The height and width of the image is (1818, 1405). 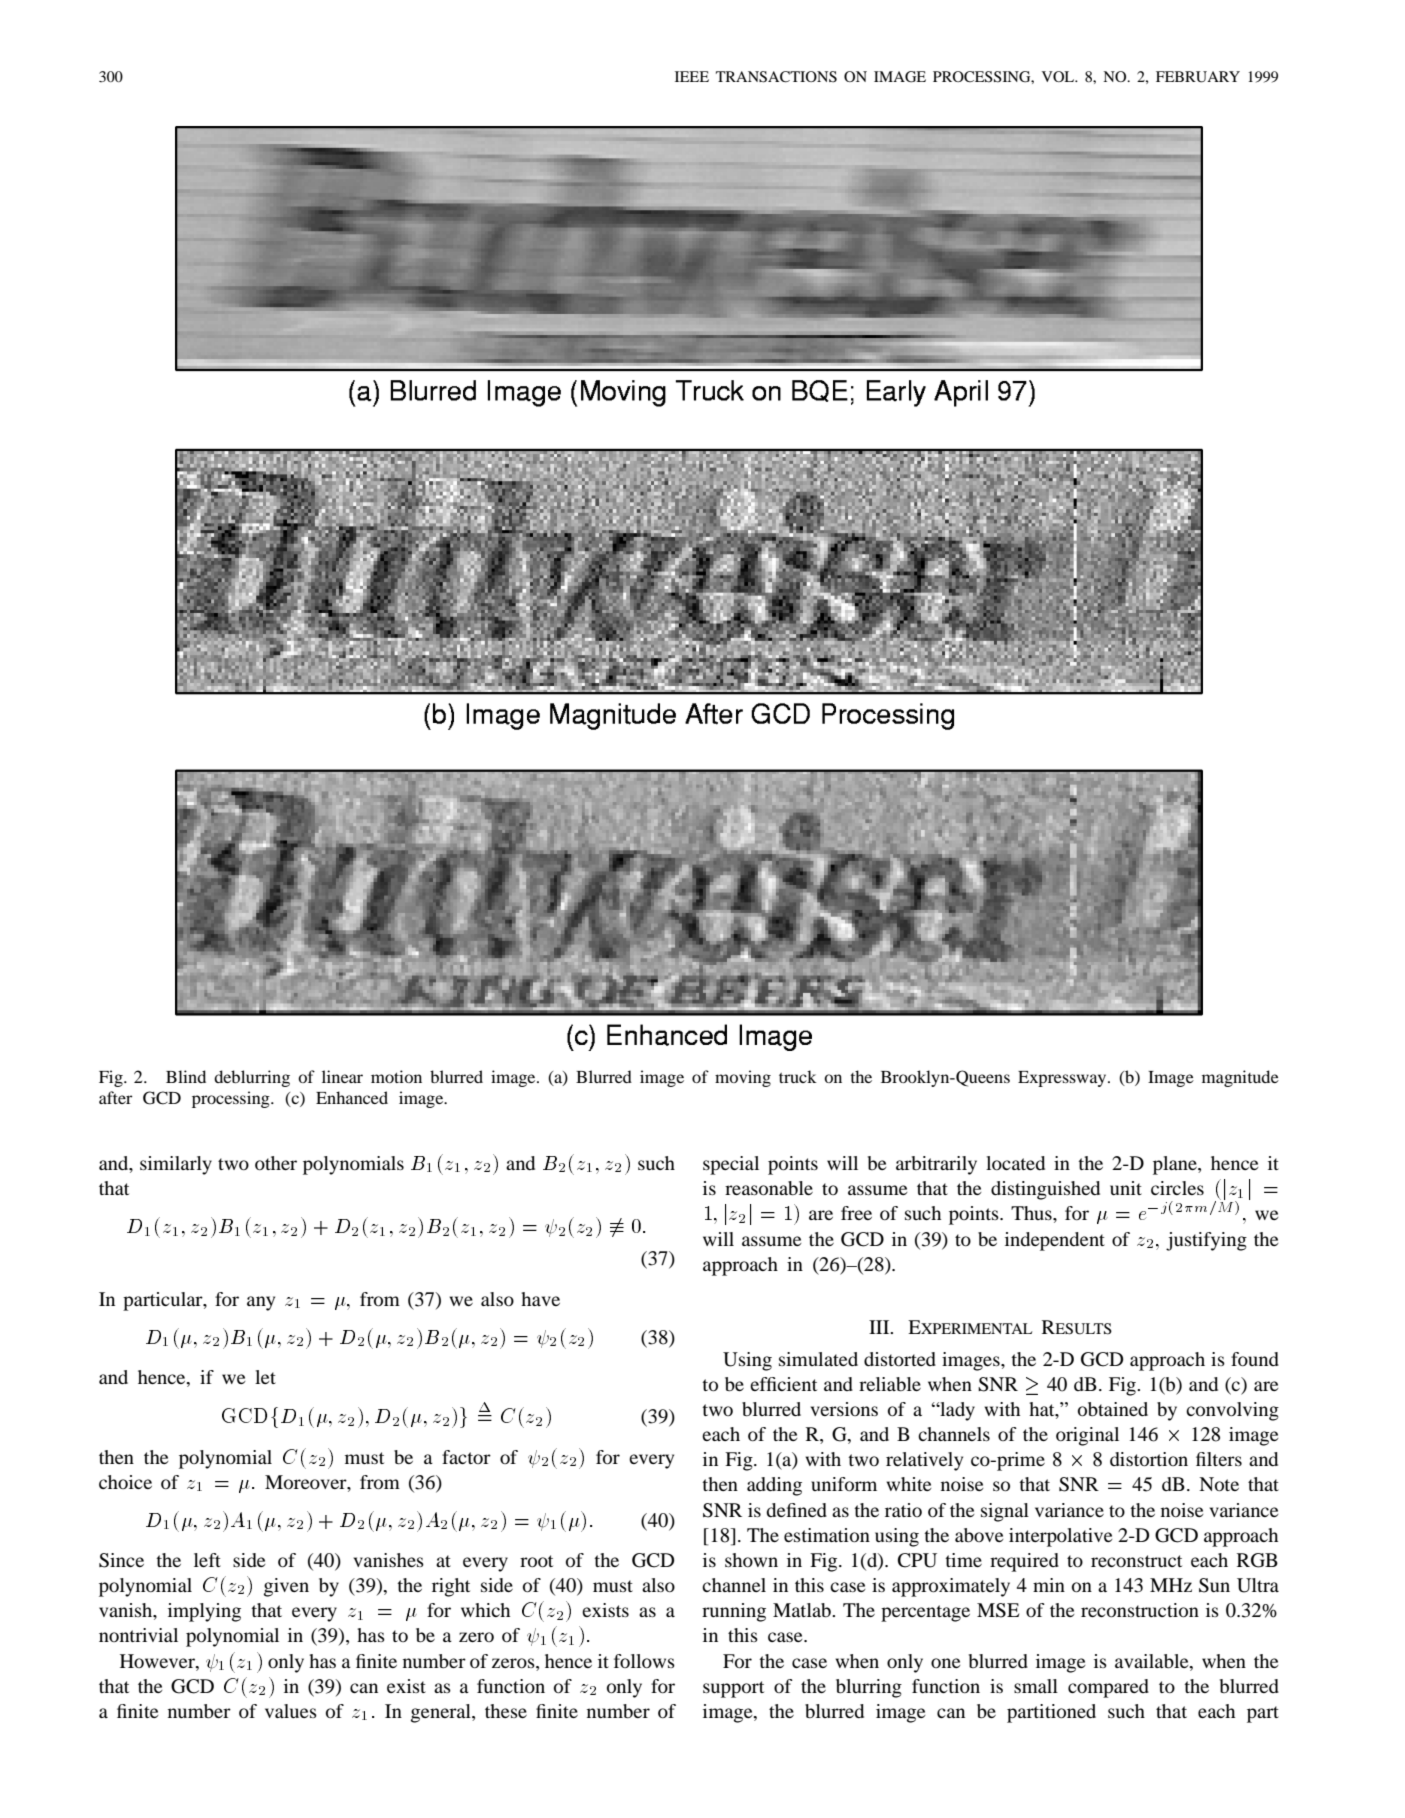 What do you see at coordinates (798, 1076) in the image?
I see `truck` at bounding box center [798, 1076].
